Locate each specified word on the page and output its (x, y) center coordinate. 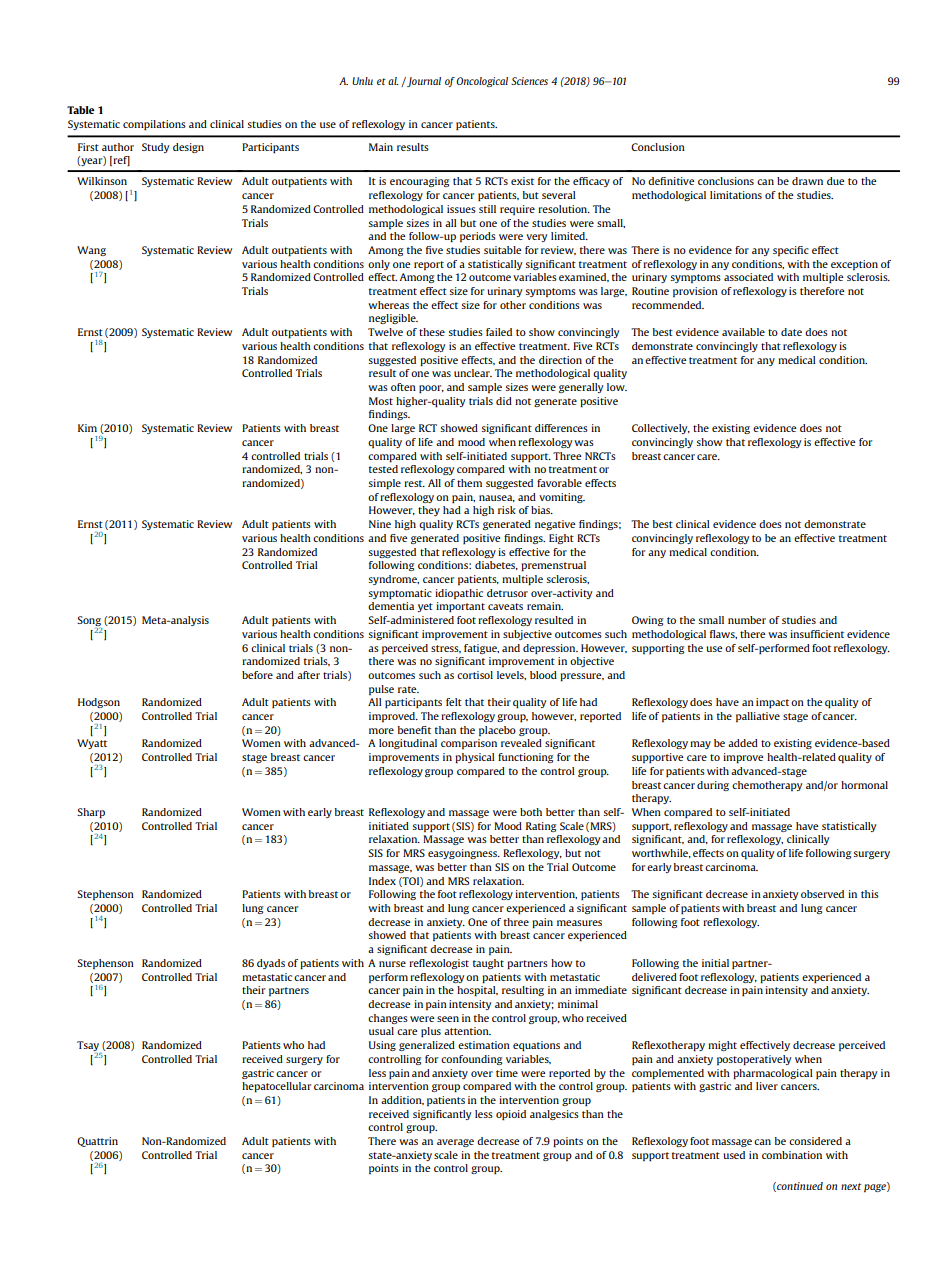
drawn (807, 181)
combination (792, 1155)
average (455, 1143)
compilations (154, 125)
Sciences (529, 81)
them (469, 483)
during (713, 786)
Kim (87, 428)
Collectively (661, 429)
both (531, 812)
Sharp (91, 813)
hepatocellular (276, 1087)
